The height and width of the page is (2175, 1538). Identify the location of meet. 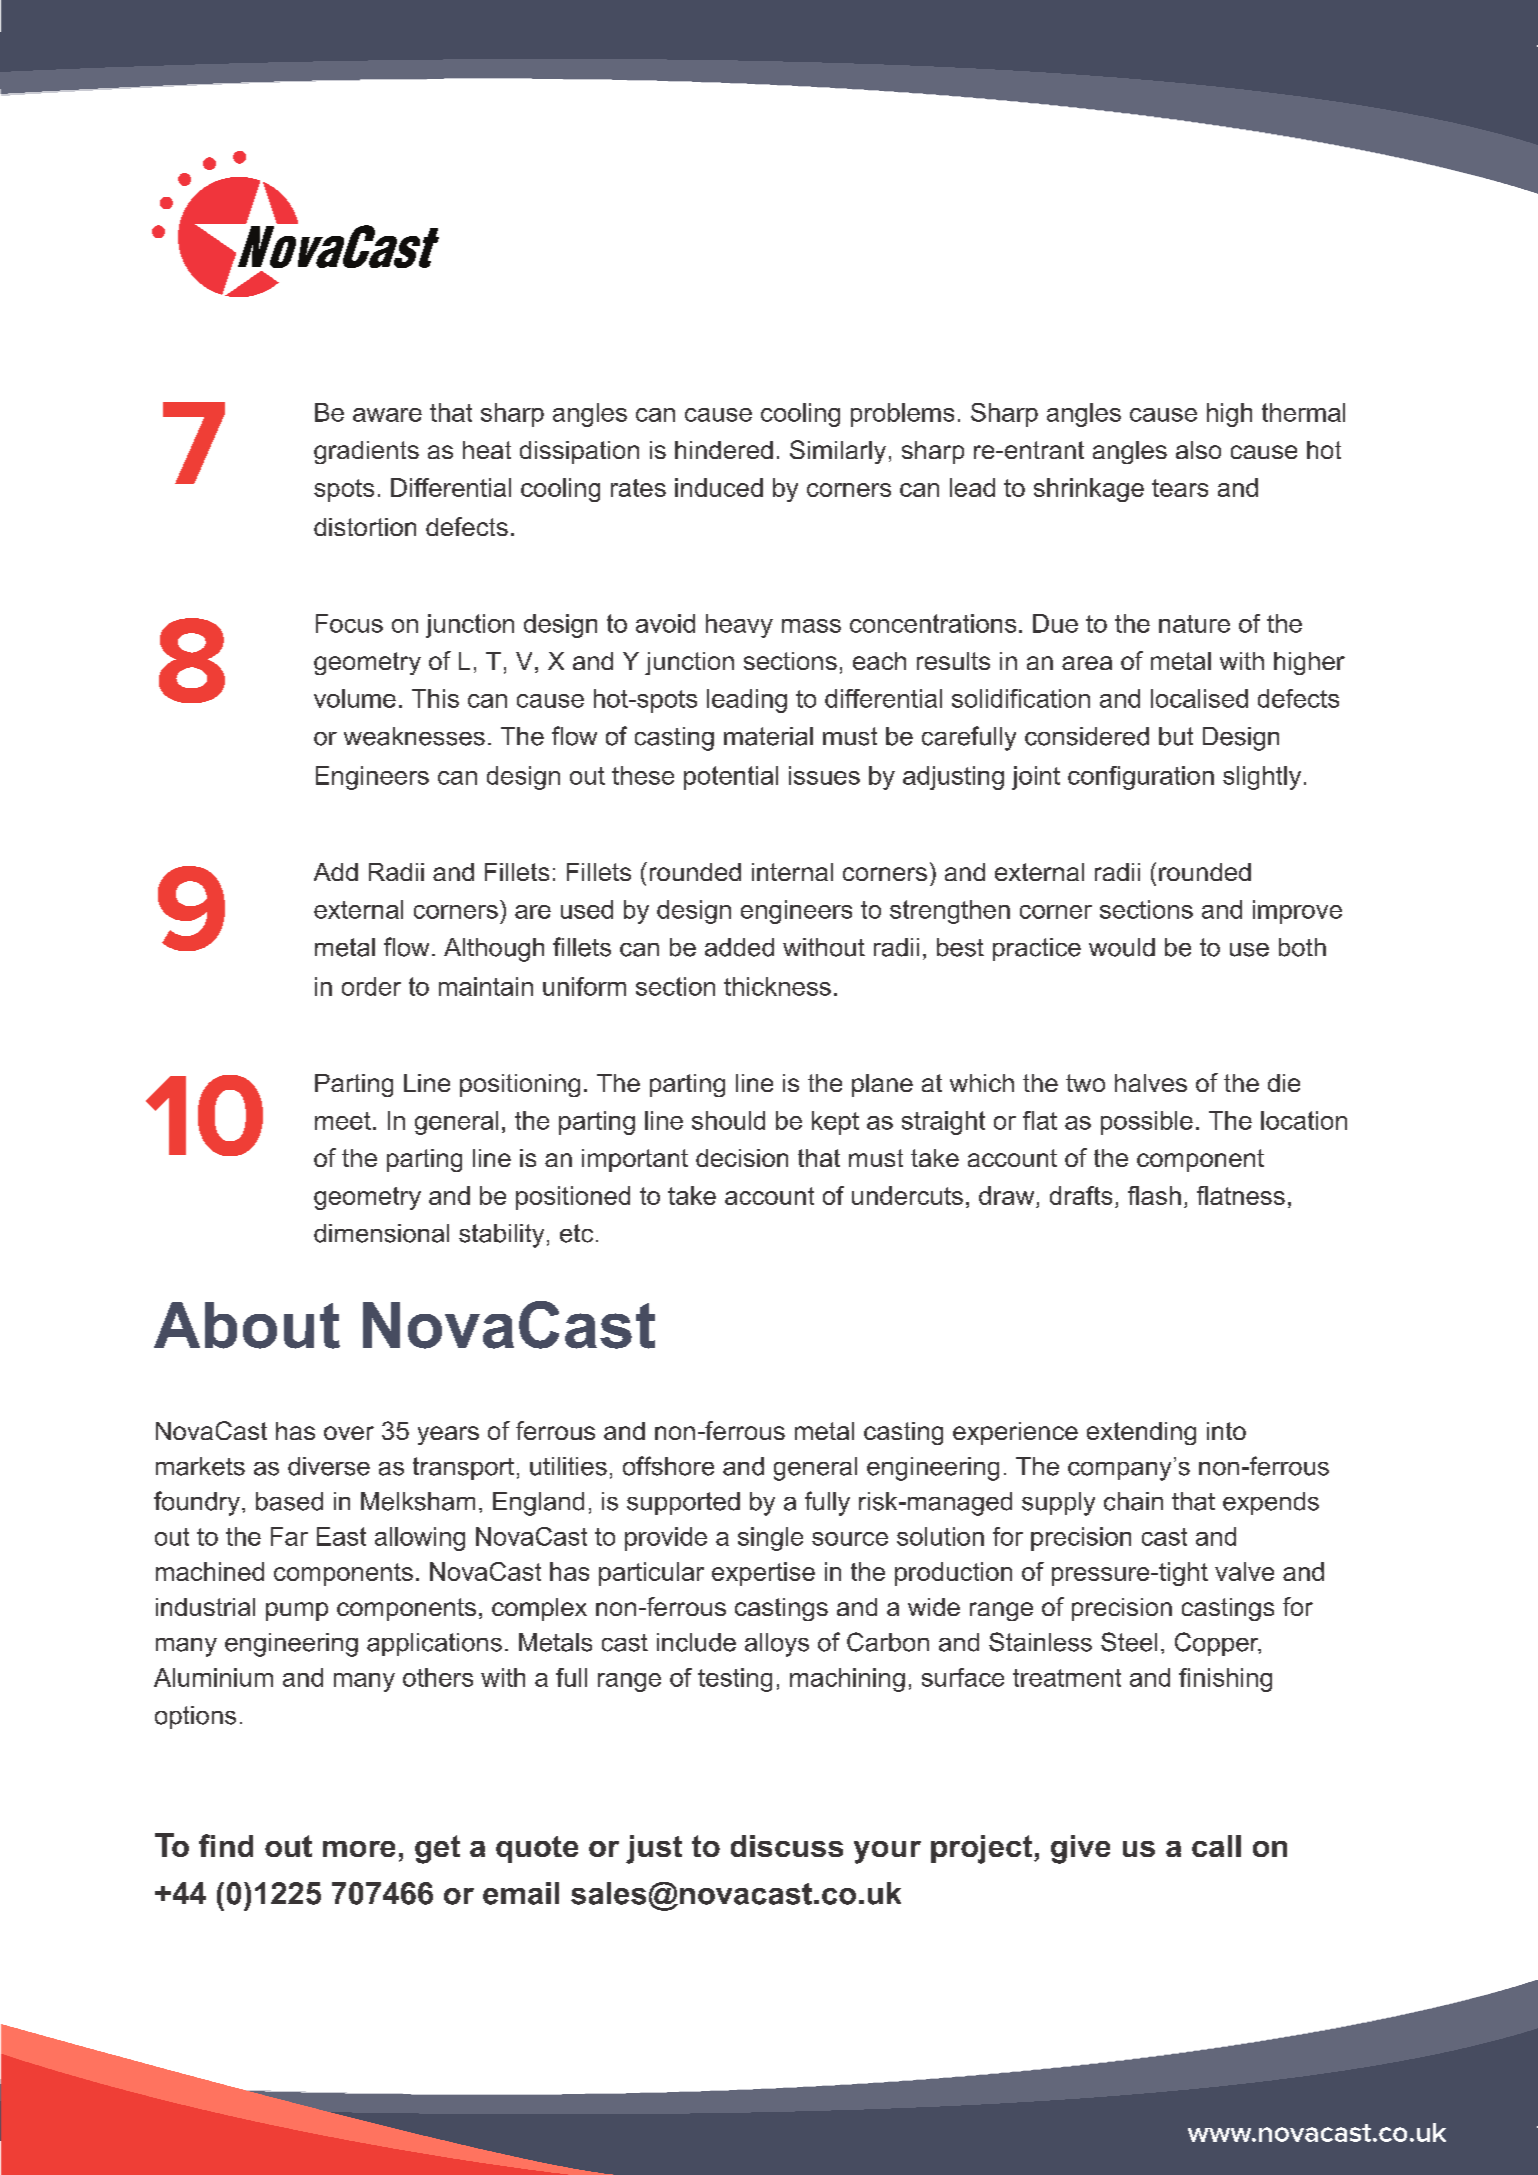
(343, 1121).
